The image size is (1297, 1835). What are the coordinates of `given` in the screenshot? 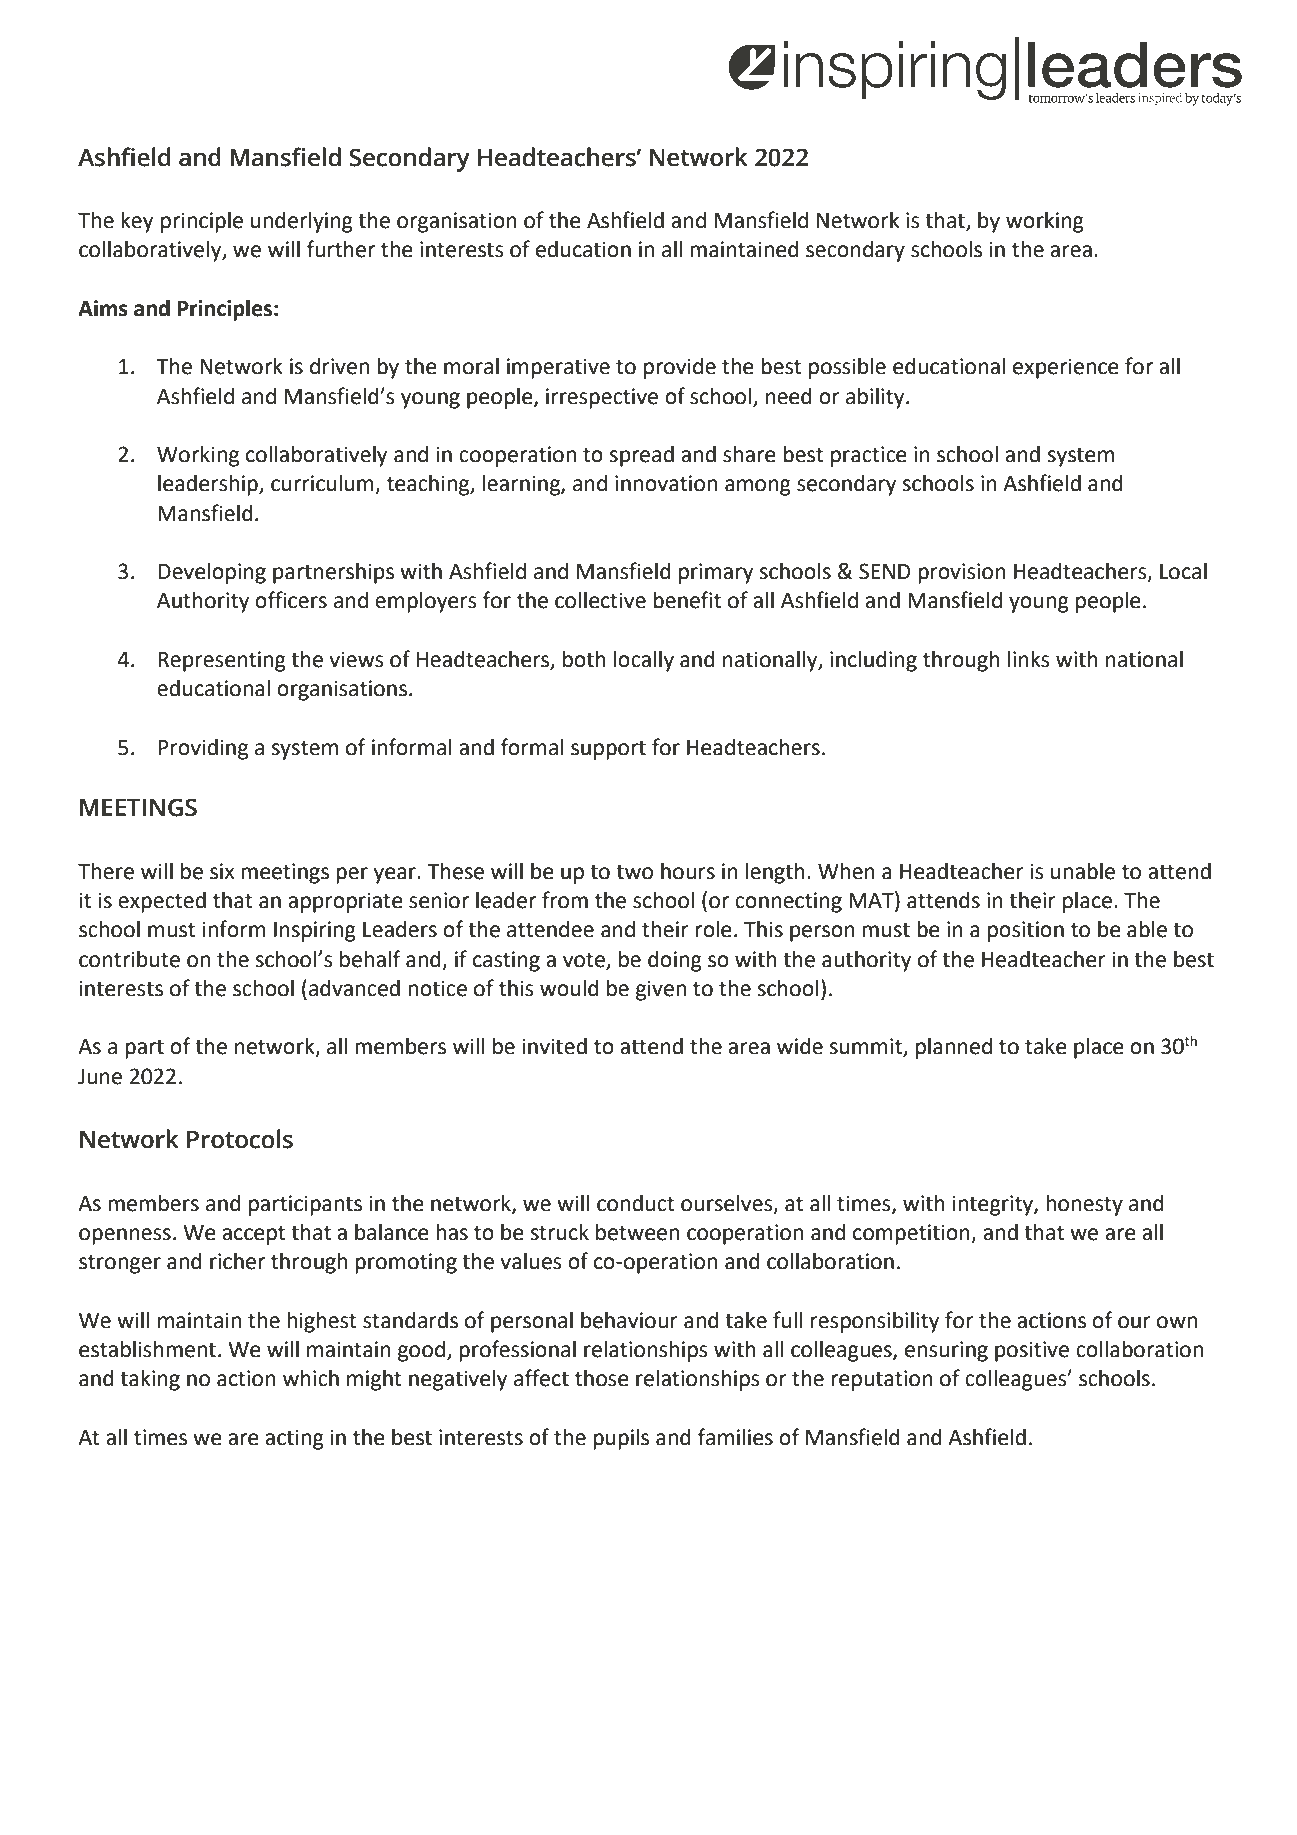 It's located at (661, 990).
